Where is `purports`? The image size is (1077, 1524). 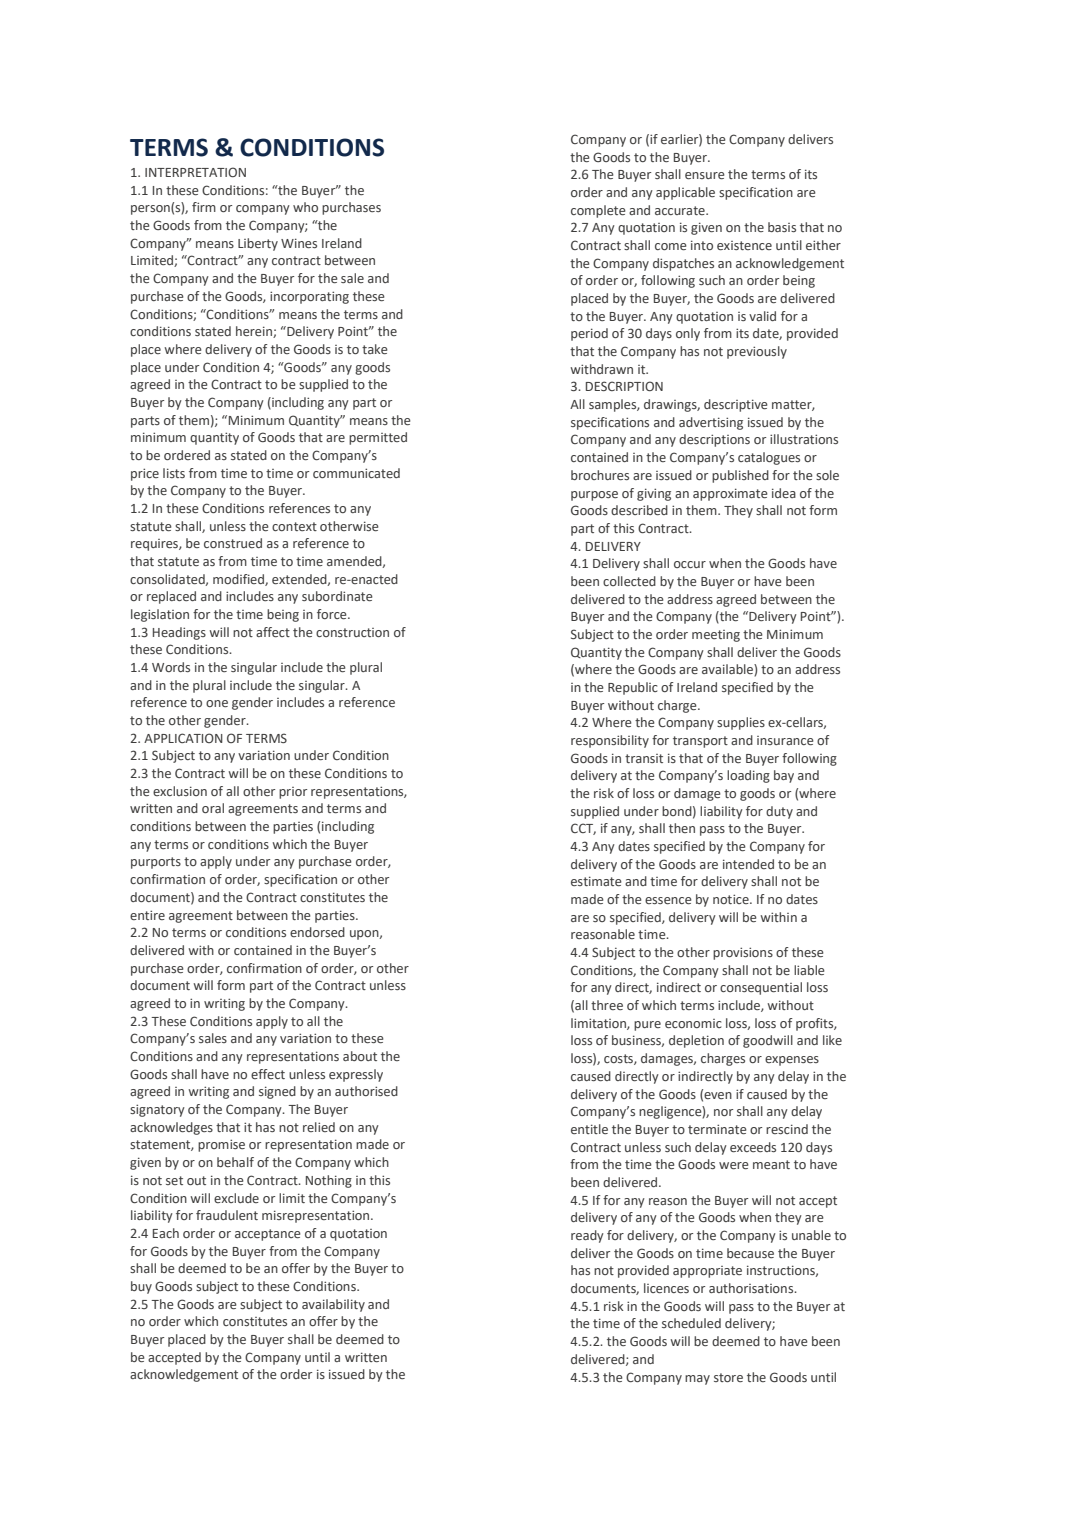
purports is located at coordinates (156, 863).
